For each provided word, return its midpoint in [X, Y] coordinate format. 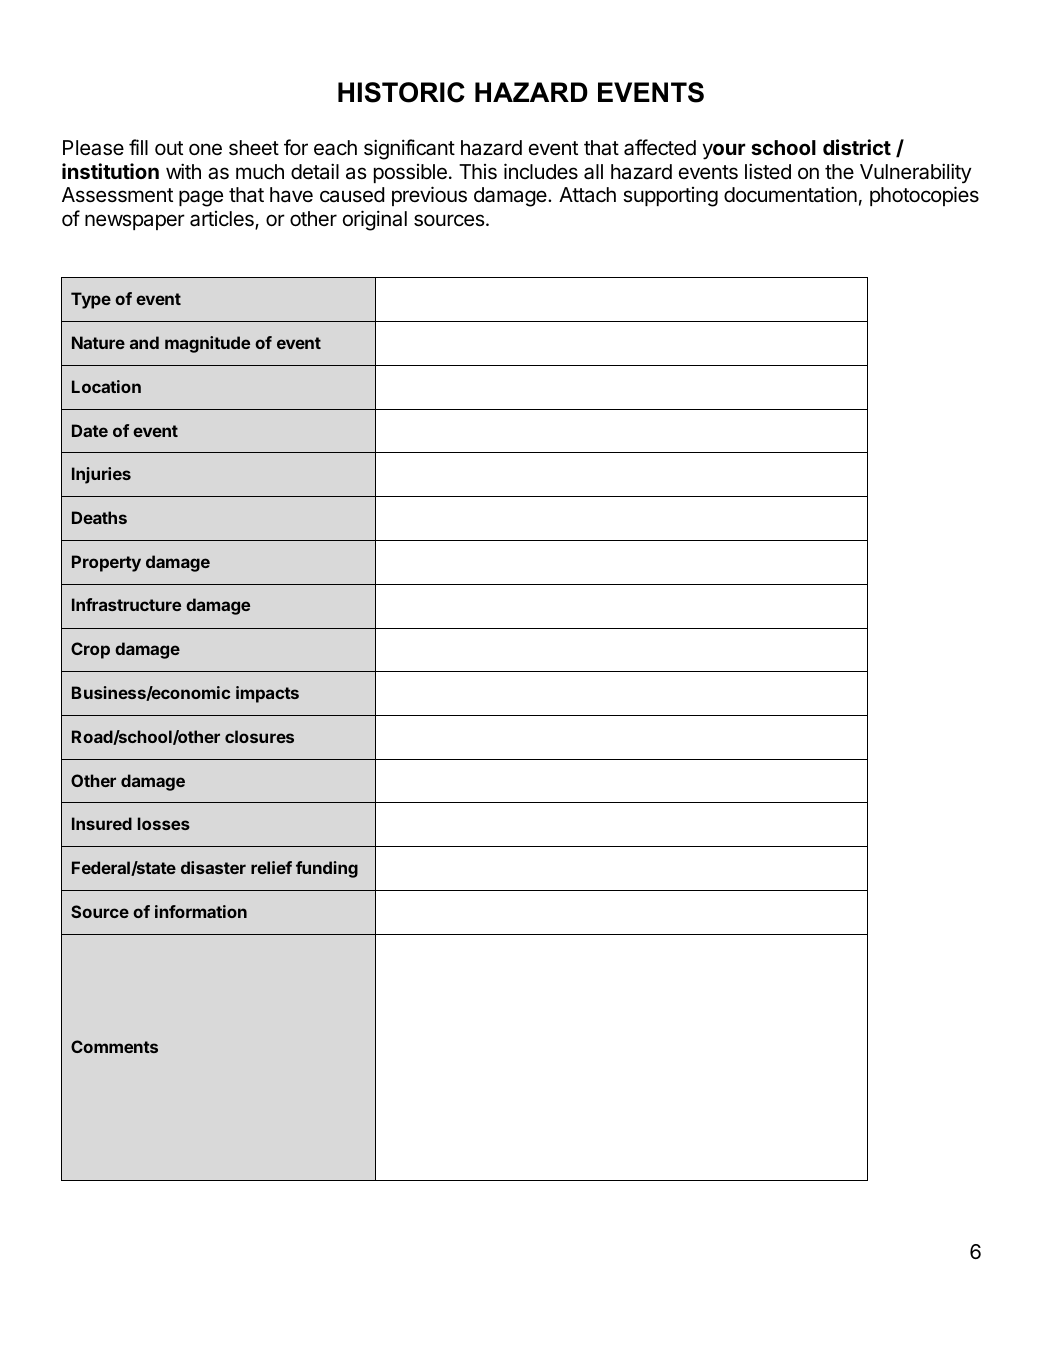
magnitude [207, 344]
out [169, 148]
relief [271, 867]
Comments [114, 1046]
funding [327, 869]
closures [259, 736]
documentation [790, 194]
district [857, 147]
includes [541, 171]
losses [164, 823]
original [375, 220]
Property [106, 563]
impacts [267, 694]
